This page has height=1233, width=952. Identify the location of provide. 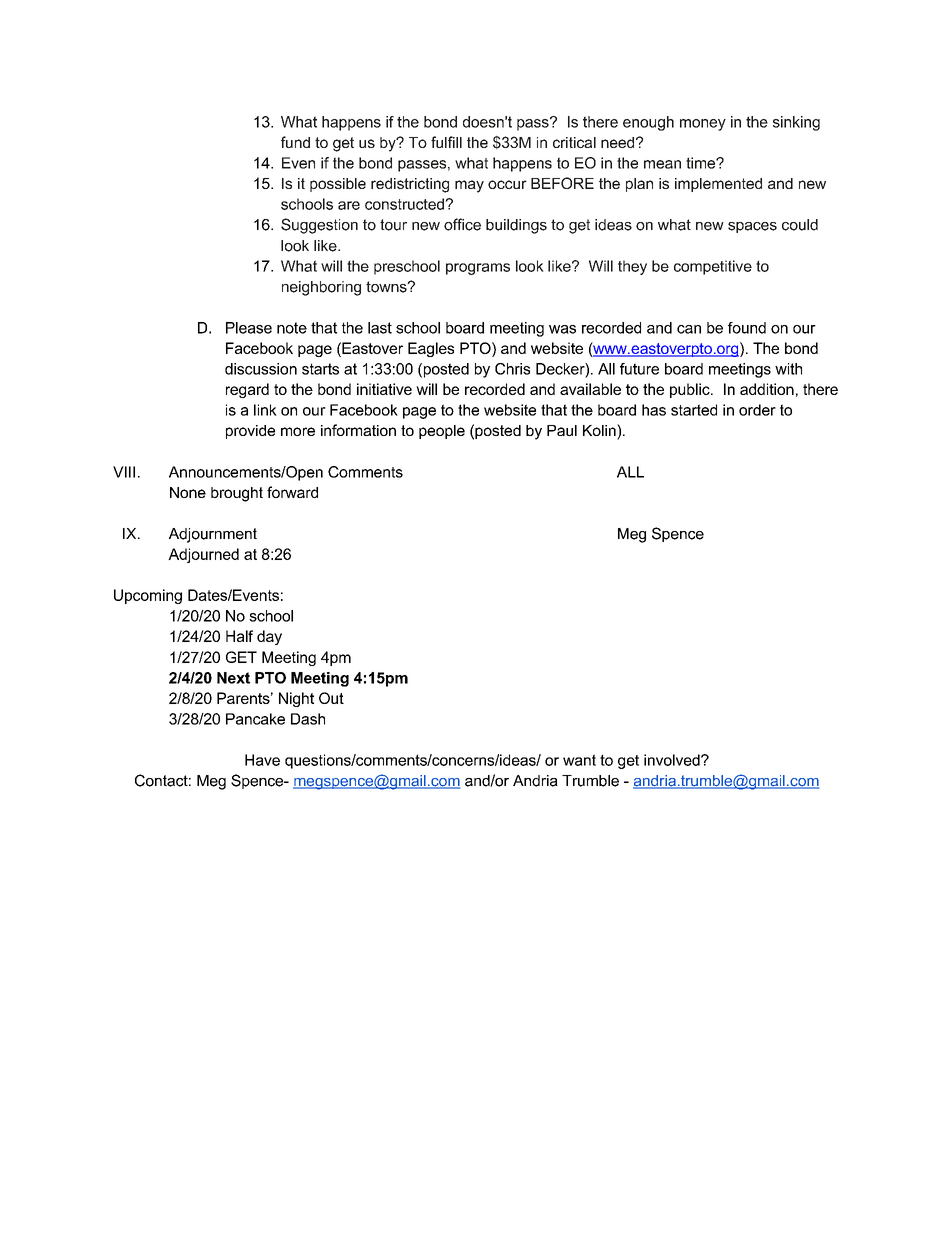
(250, 432).
